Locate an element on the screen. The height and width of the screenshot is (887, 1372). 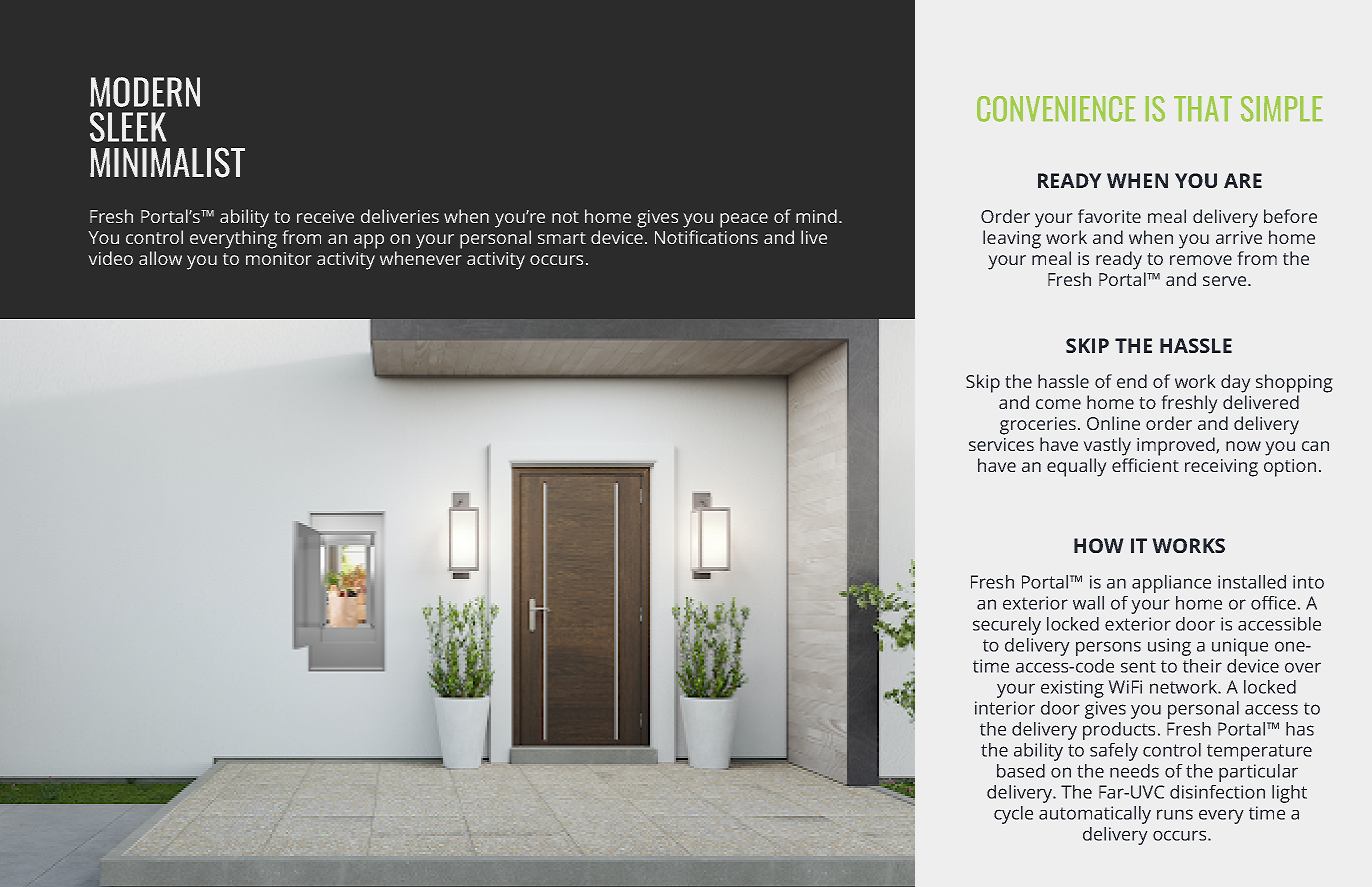
services is located at coordinates (1001, 444).
